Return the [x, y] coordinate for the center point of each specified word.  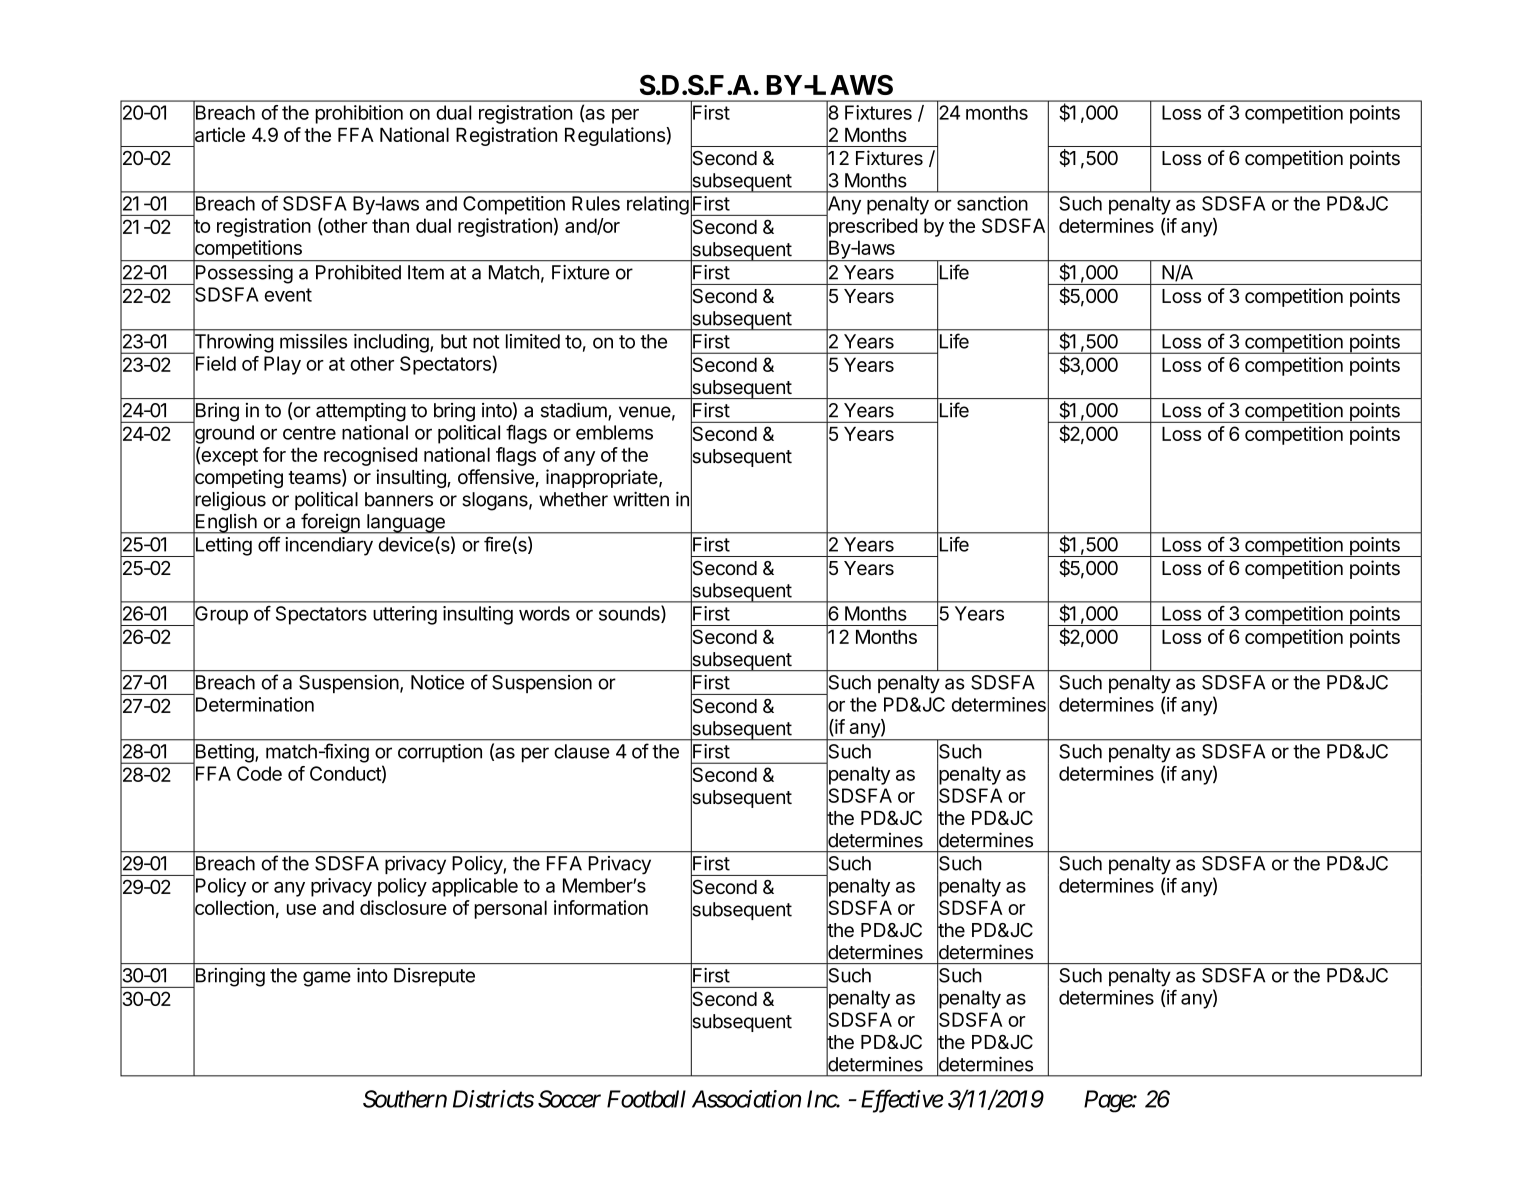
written [641, 499]
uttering [405, 615]
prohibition [359, 114]
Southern [405, 1099]
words [544, 613]
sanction [992, 203]
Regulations [615, 136]
